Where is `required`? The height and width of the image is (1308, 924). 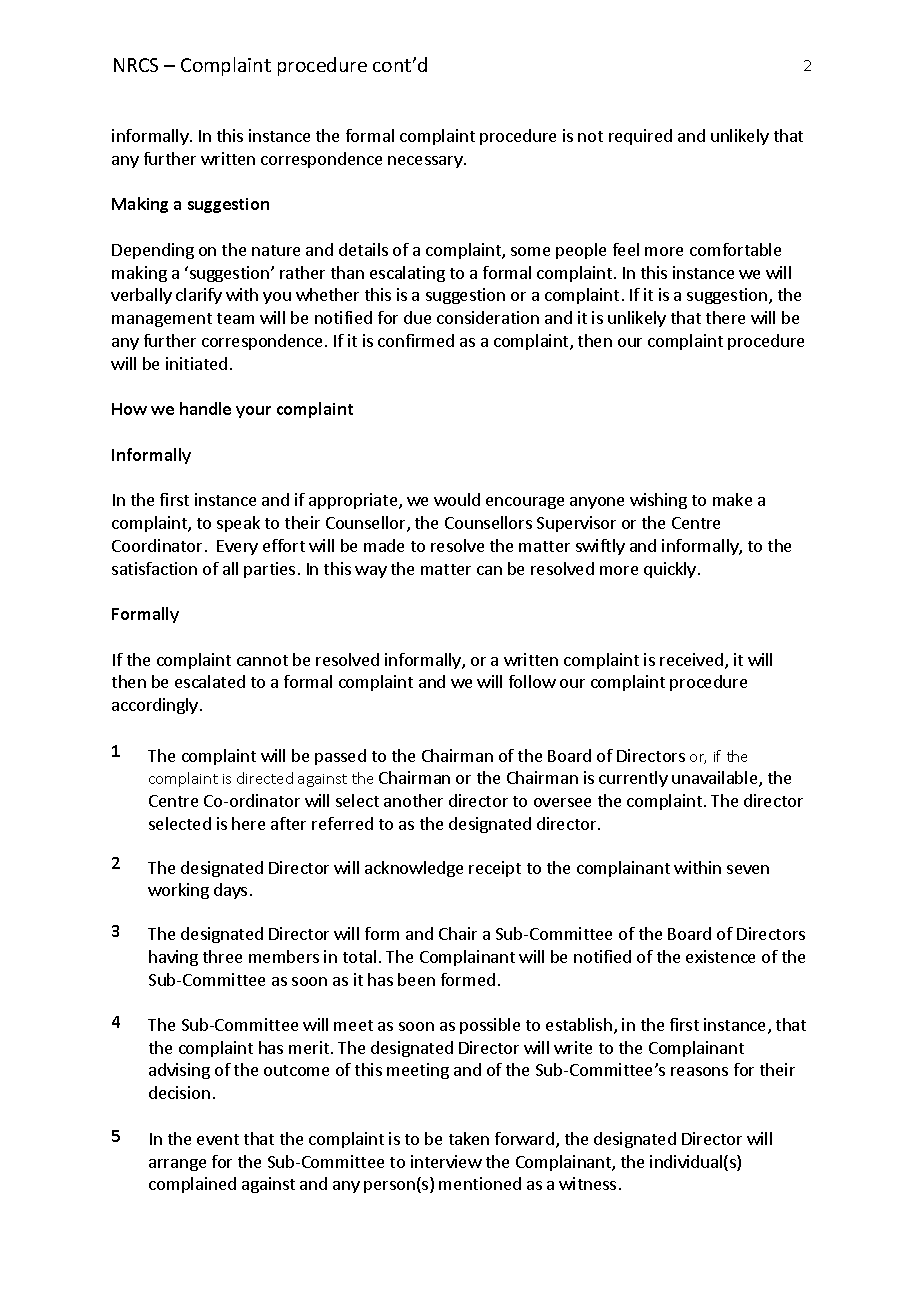
required is located at coordinates (640, 137).
